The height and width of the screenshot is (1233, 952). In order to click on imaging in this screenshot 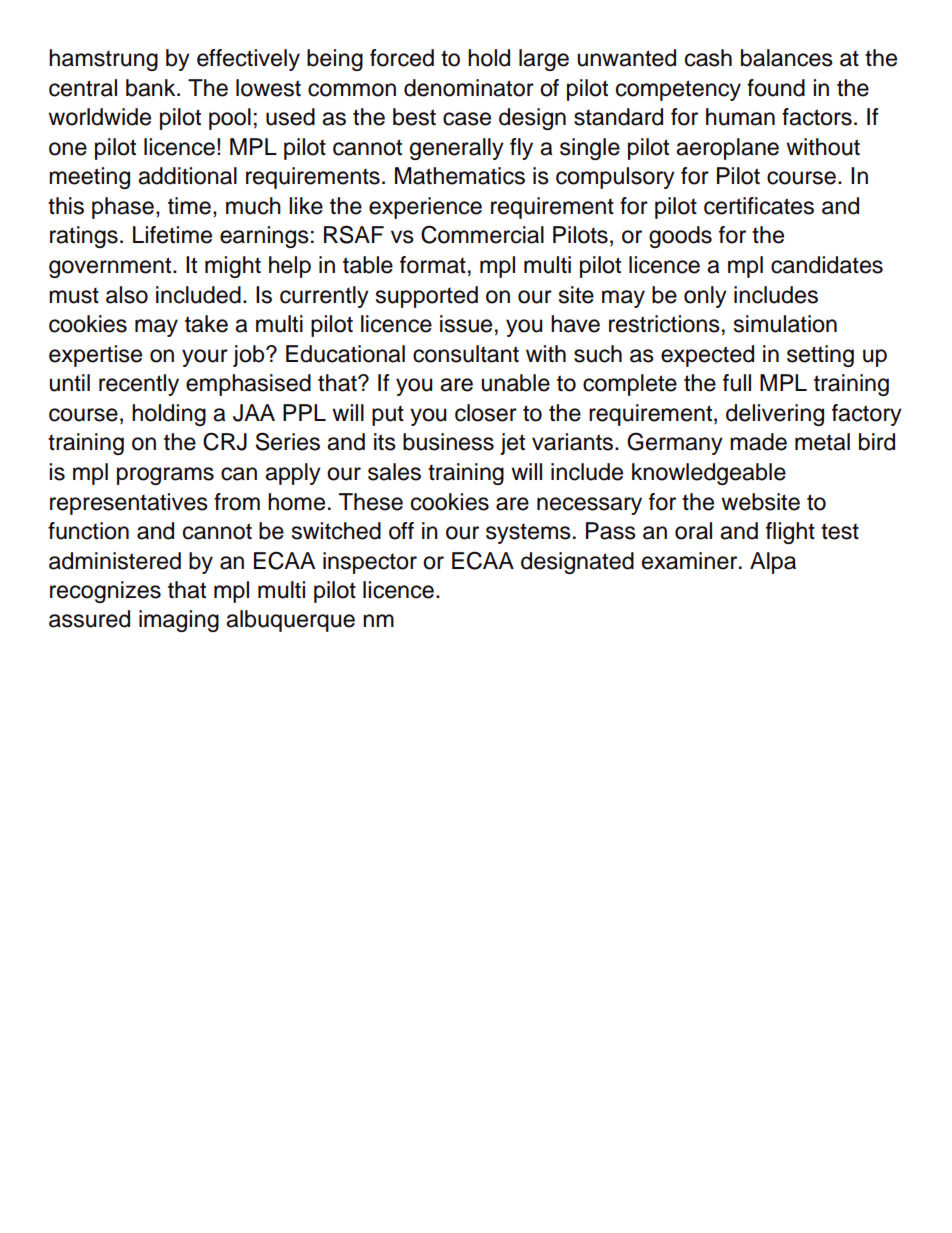, I will do `click(179, 621)`.
